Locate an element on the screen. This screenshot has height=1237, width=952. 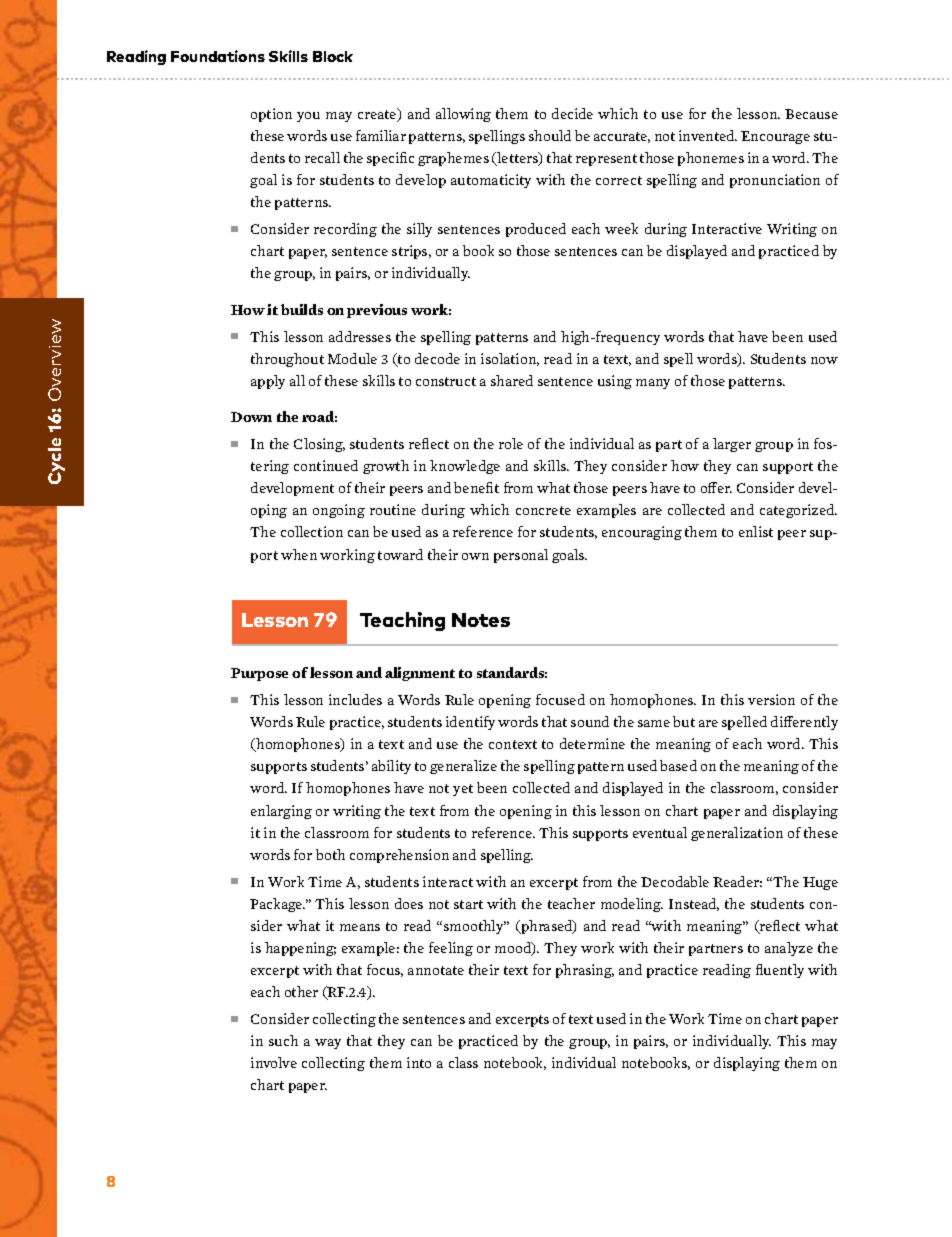
Encourage is located at coordinates (775, 137).
